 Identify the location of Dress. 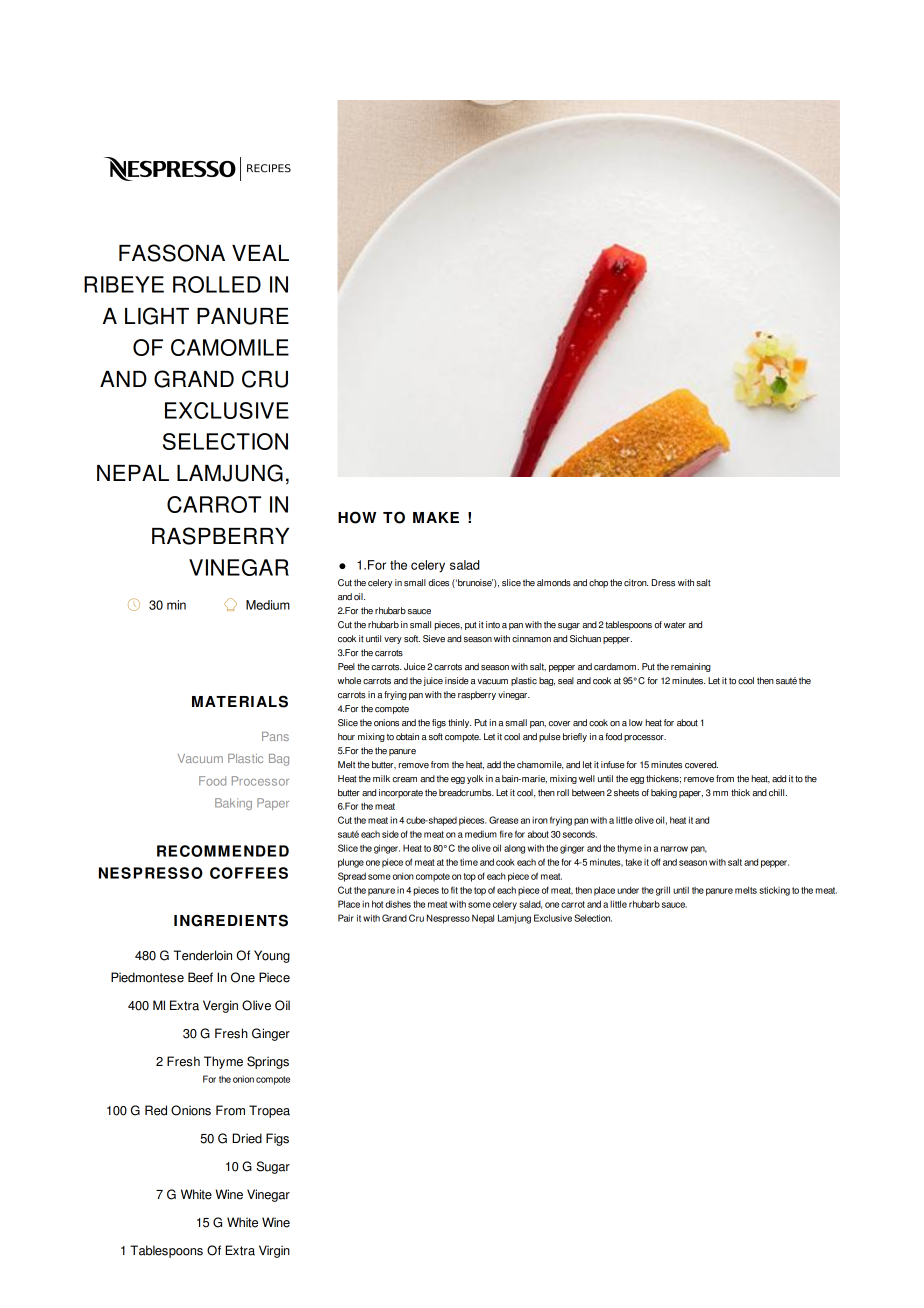
(663, 583).
